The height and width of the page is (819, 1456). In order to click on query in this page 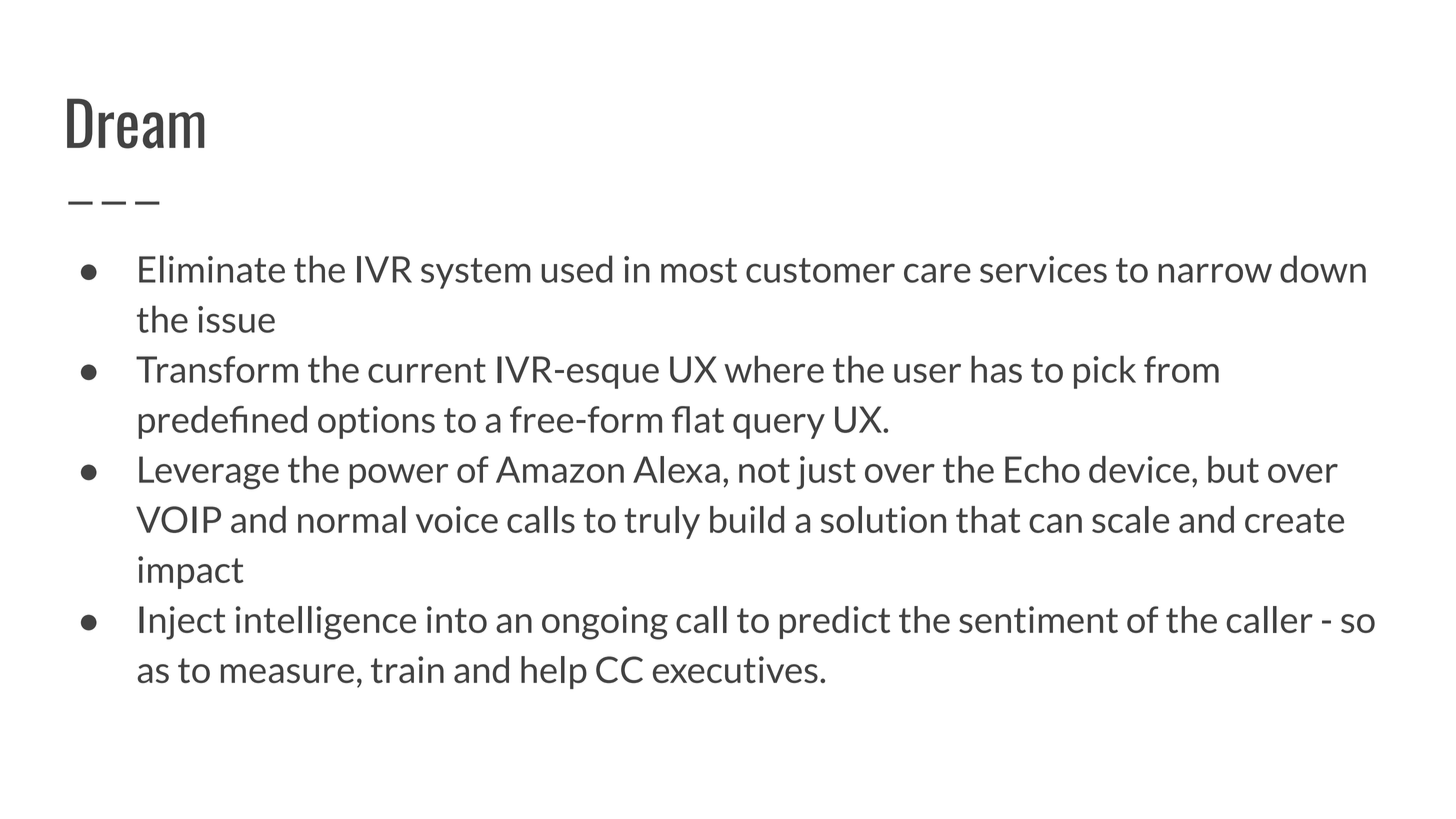, I will do `click(779, 426)`.
